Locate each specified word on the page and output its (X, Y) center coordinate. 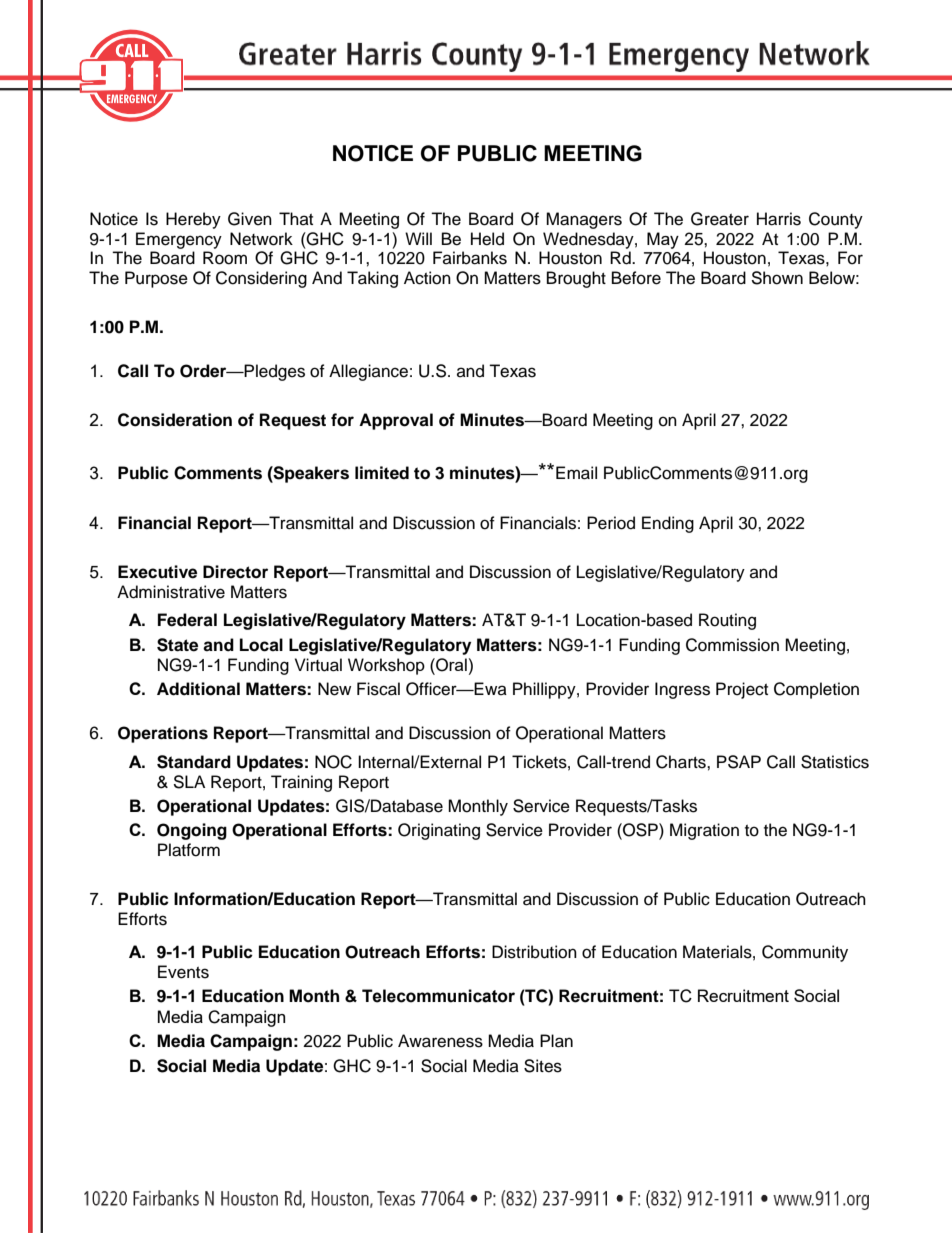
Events (183, 972)
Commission (732, 645)
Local (261, 645)
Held (487, 239)
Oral (450, 665)
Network (261, 239)
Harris (779, 219)
